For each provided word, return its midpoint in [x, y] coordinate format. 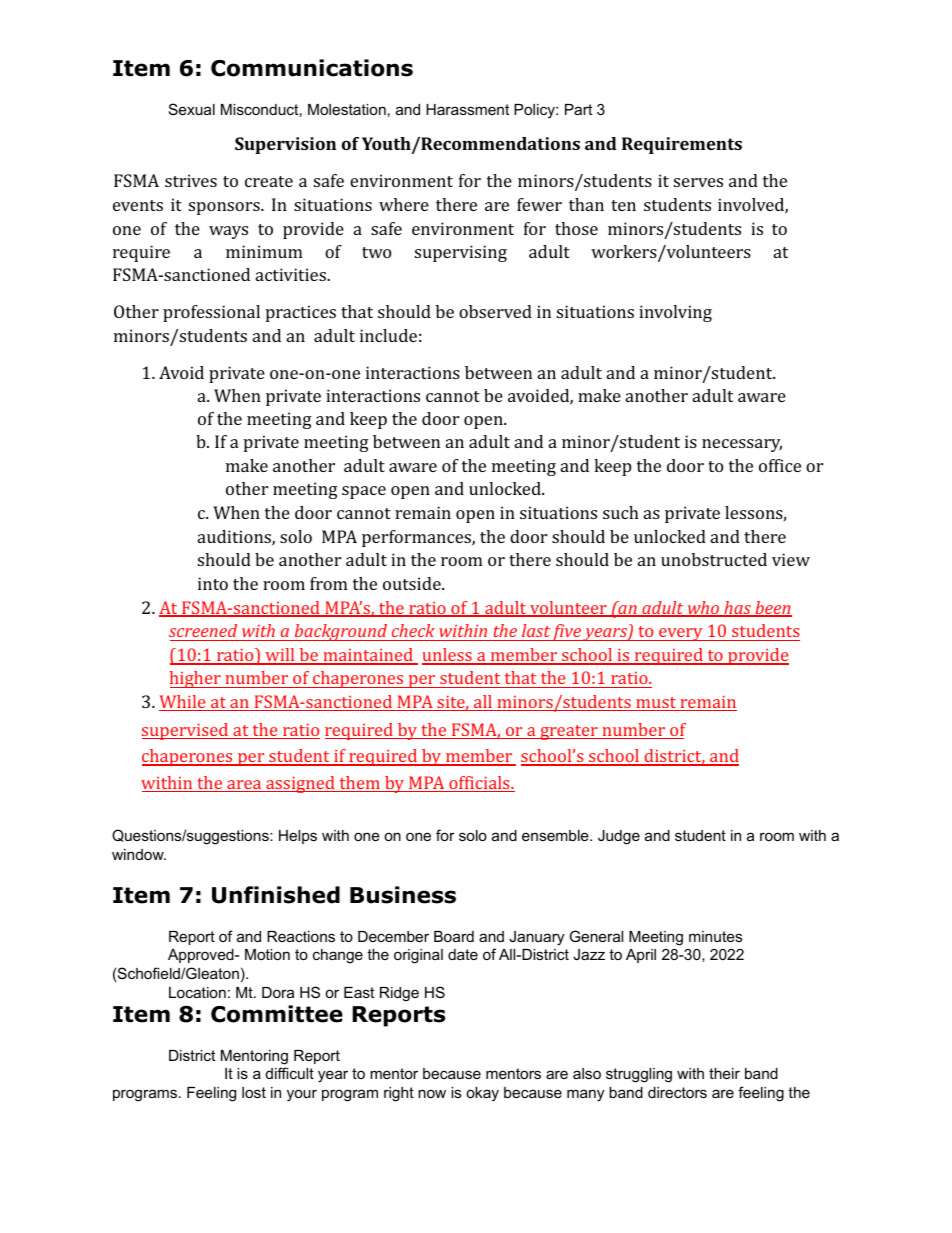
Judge [619, 837]
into [213, 583]
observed [495, 311]
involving [675, 313]
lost [254, 1092]
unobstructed [714, 559]
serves [698, 182]
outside [413, 583]
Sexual [192, 109]
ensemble [556, 835]
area [244, 786]
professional [211, 313]
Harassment [467, 109]
